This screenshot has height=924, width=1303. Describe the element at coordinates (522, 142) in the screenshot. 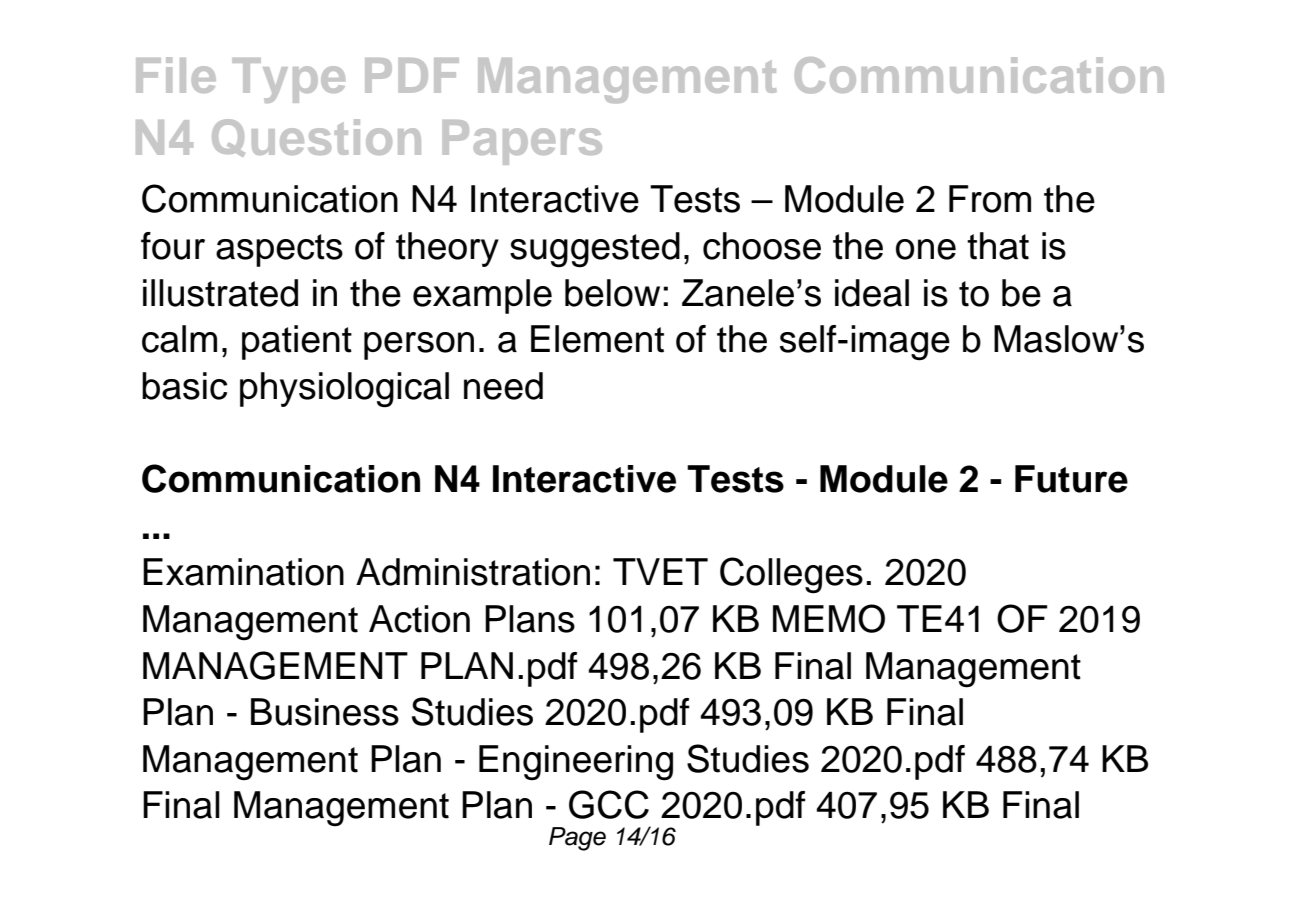

I see `Papers` at that location.
